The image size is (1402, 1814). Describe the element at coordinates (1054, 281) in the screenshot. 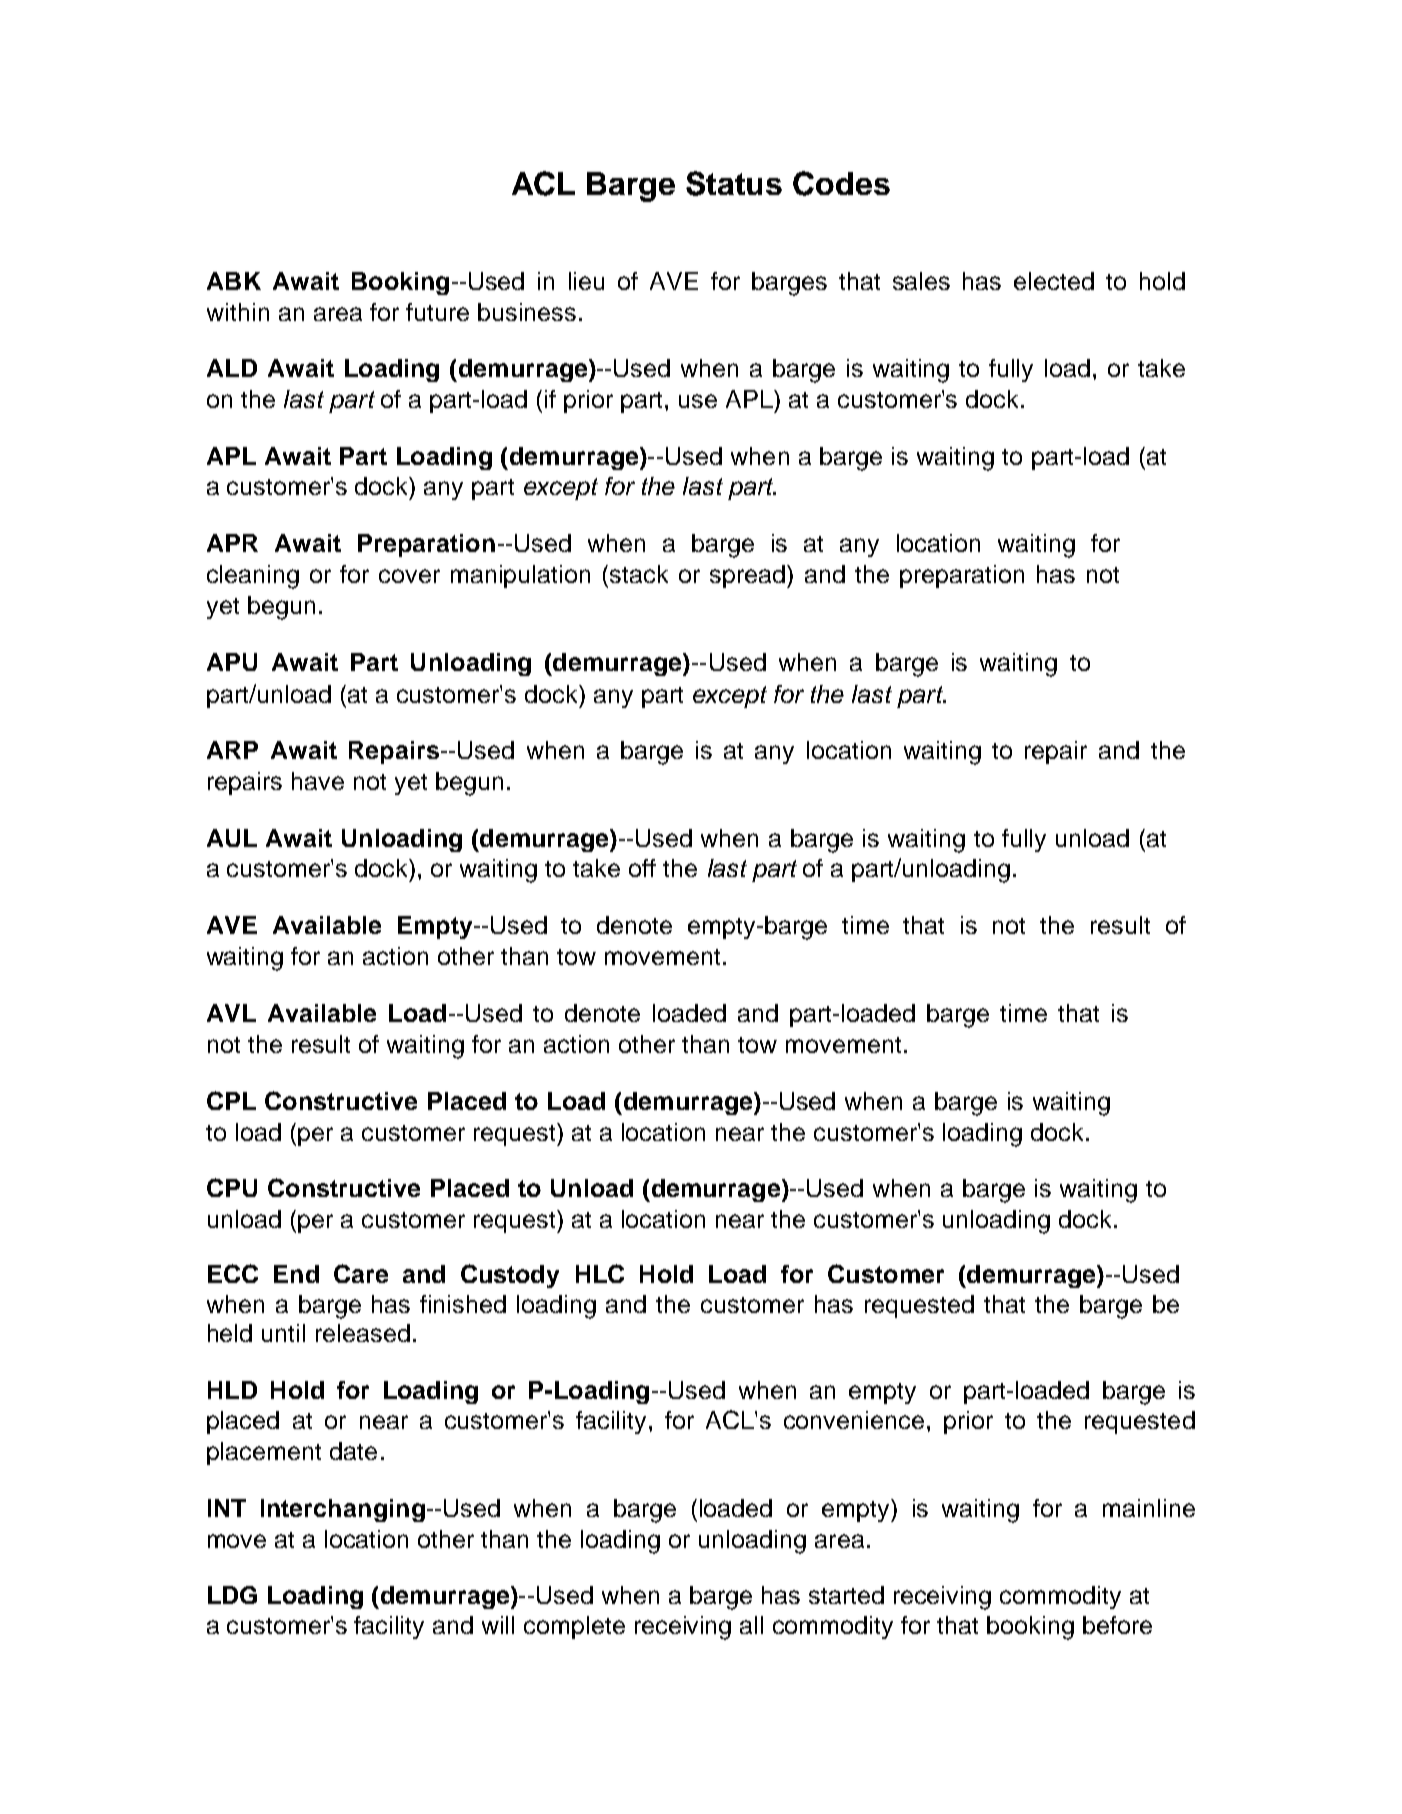

I see `elected` at that location.
